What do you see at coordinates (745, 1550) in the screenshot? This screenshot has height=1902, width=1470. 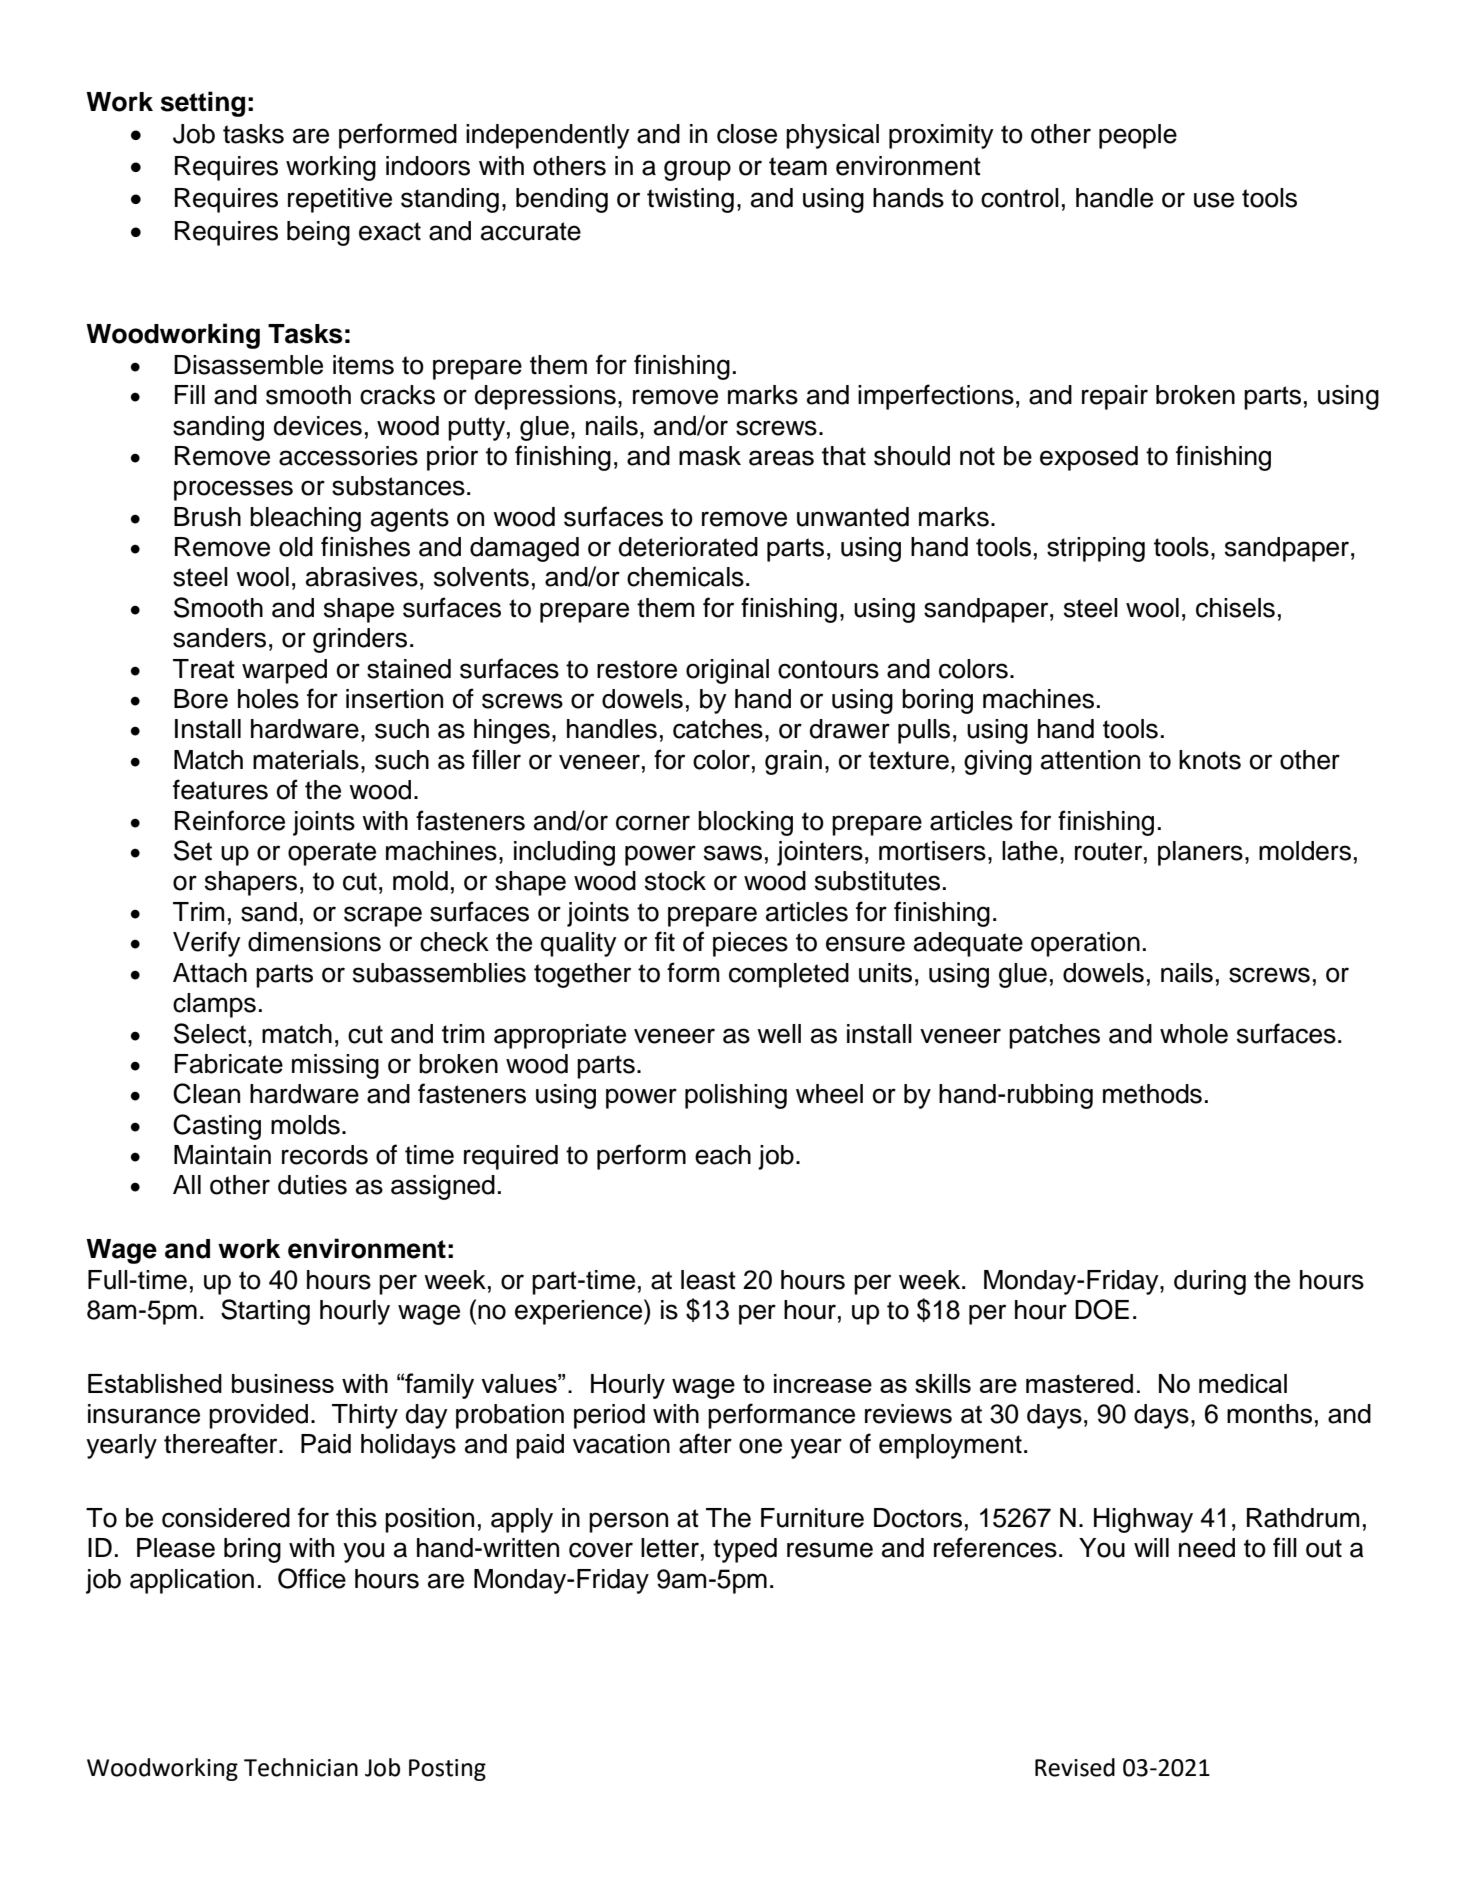 I see `typed` at bounding box center [745, 1550].
